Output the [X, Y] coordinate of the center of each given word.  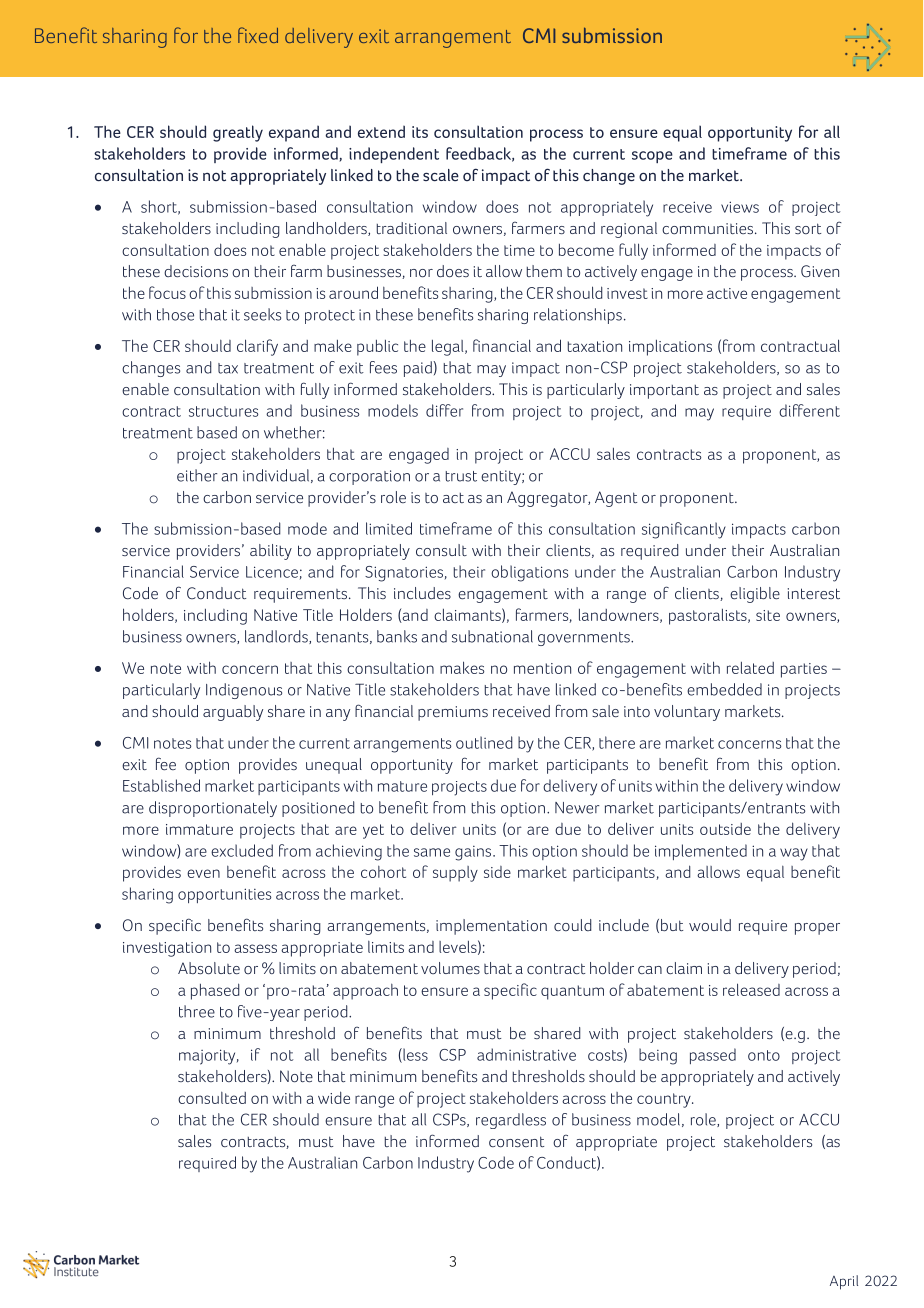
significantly [684, 530]
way [794, 854]
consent [516, 1142]
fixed [258, 35]
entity [502, 477]
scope [652, 157]
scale [441, 175]
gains [474, 853]
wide [334, 1097]
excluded [242, 850]
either [197, 475]
